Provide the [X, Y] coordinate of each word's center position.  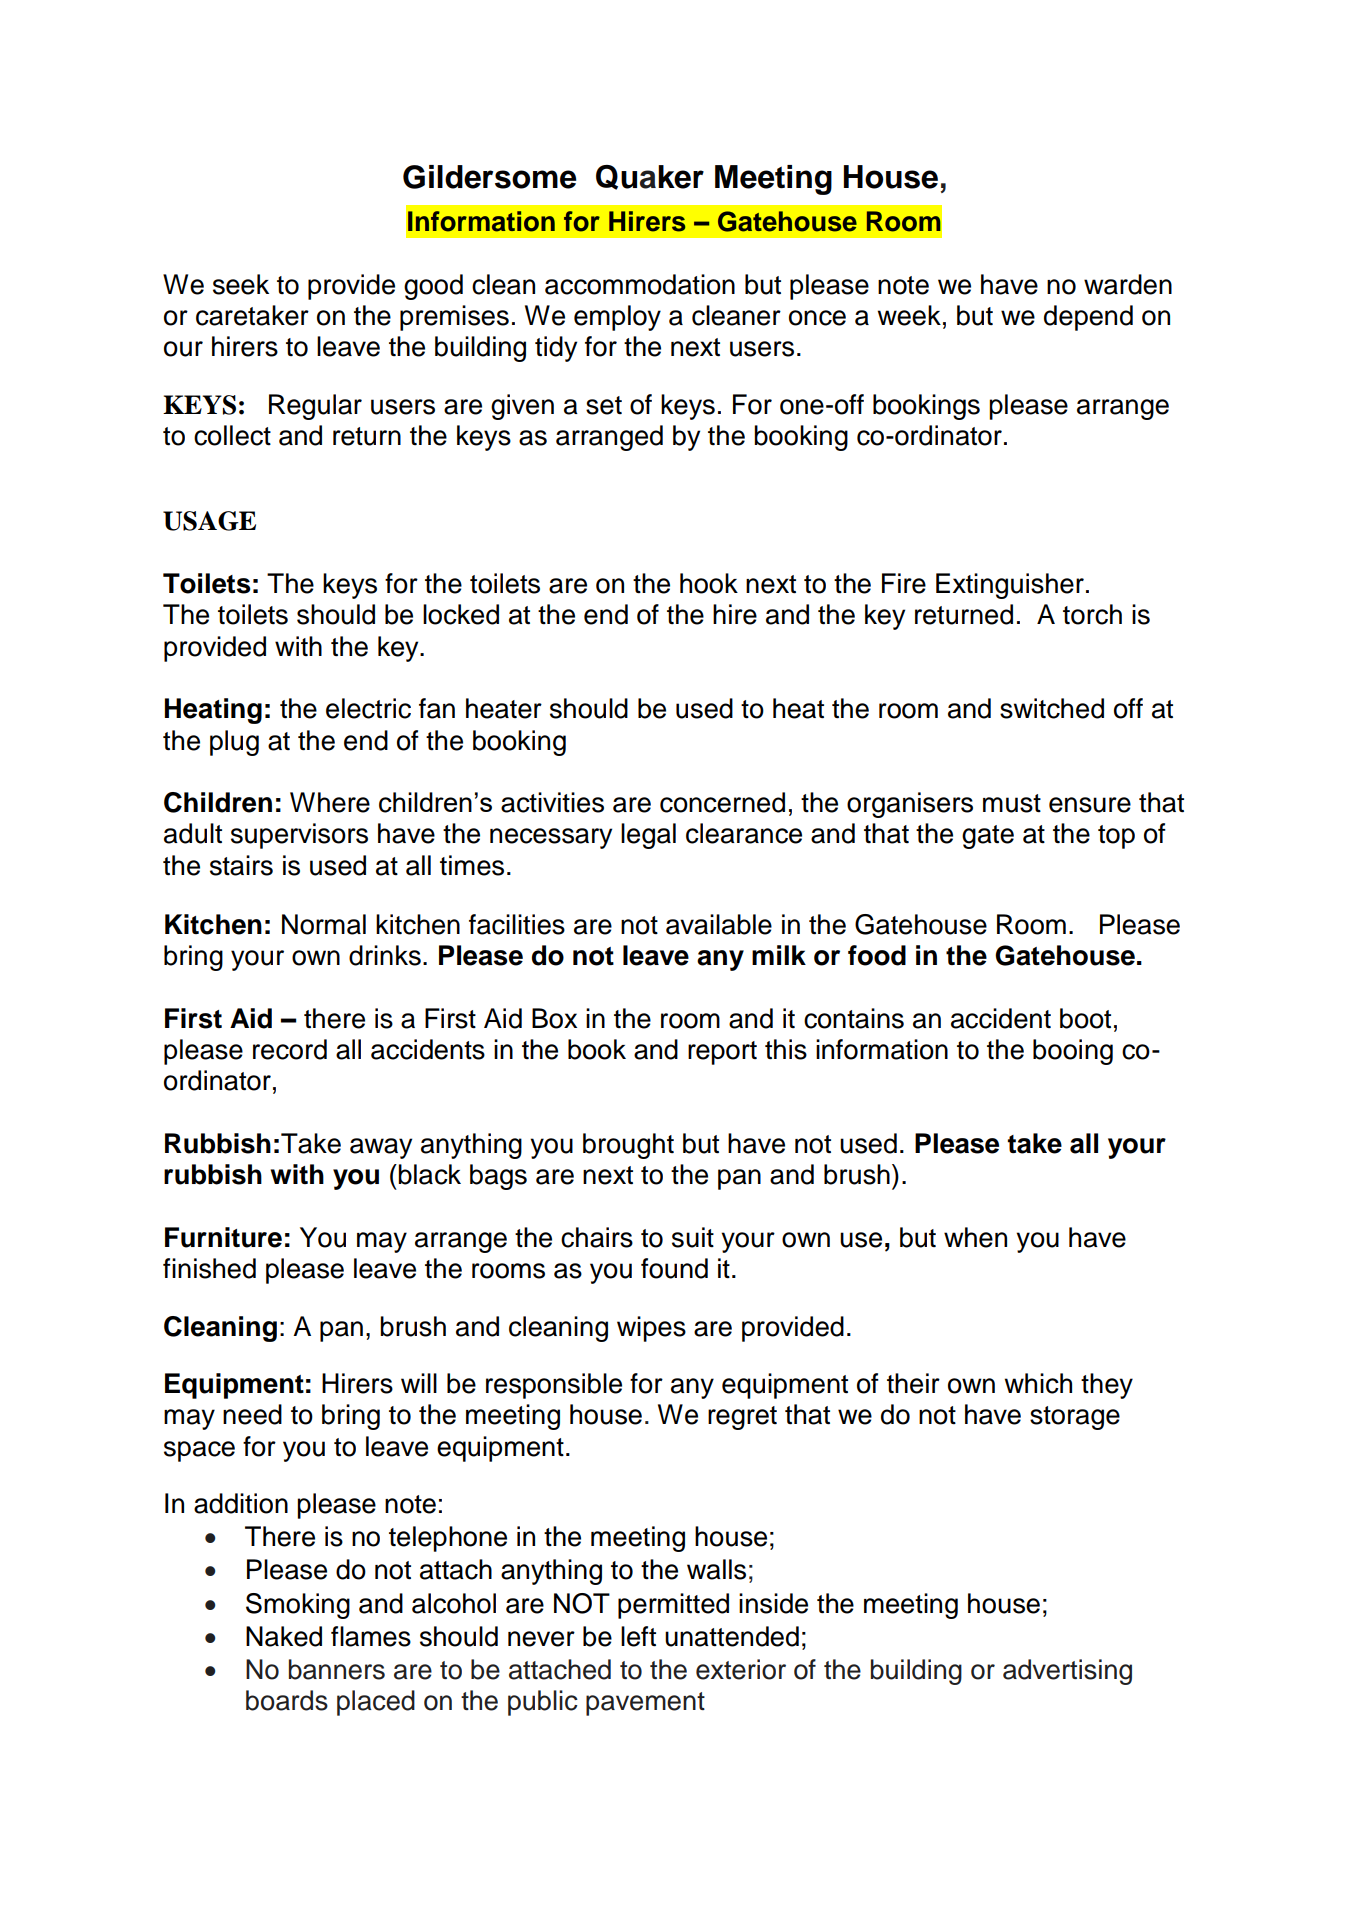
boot [1085, 1018]
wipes [651, 1329]
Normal [324, 924]
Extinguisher [1010, 586]
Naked [284, 1636]
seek [241, 284]
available [719, 924]
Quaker [650, 177]
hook [709, 583]
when [975, 1237]
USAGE [209, 521]
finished [209, 1268]
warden [1128, 284]
